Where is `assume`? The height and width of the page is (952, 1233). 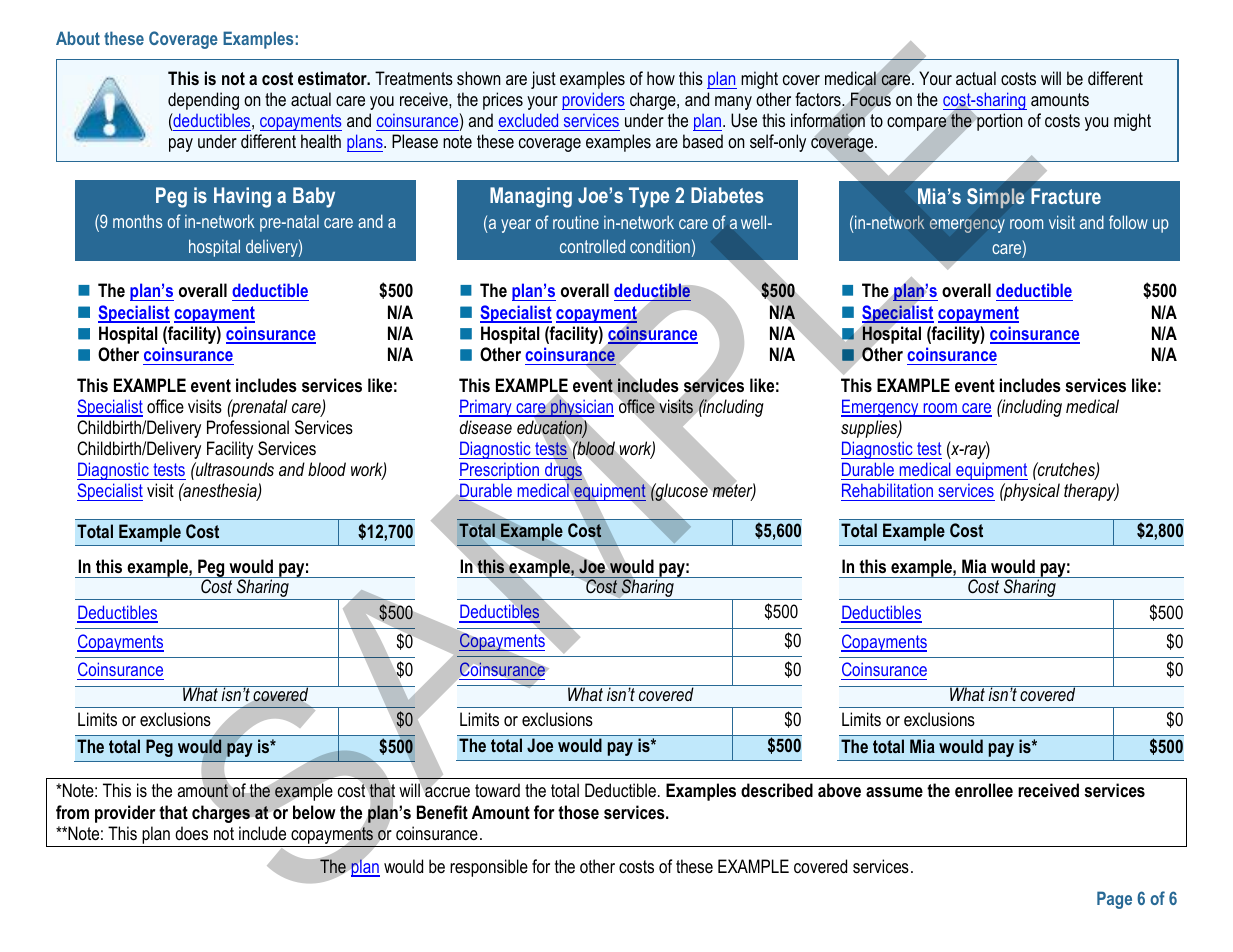
assume is located at coordinates (894, 792).
